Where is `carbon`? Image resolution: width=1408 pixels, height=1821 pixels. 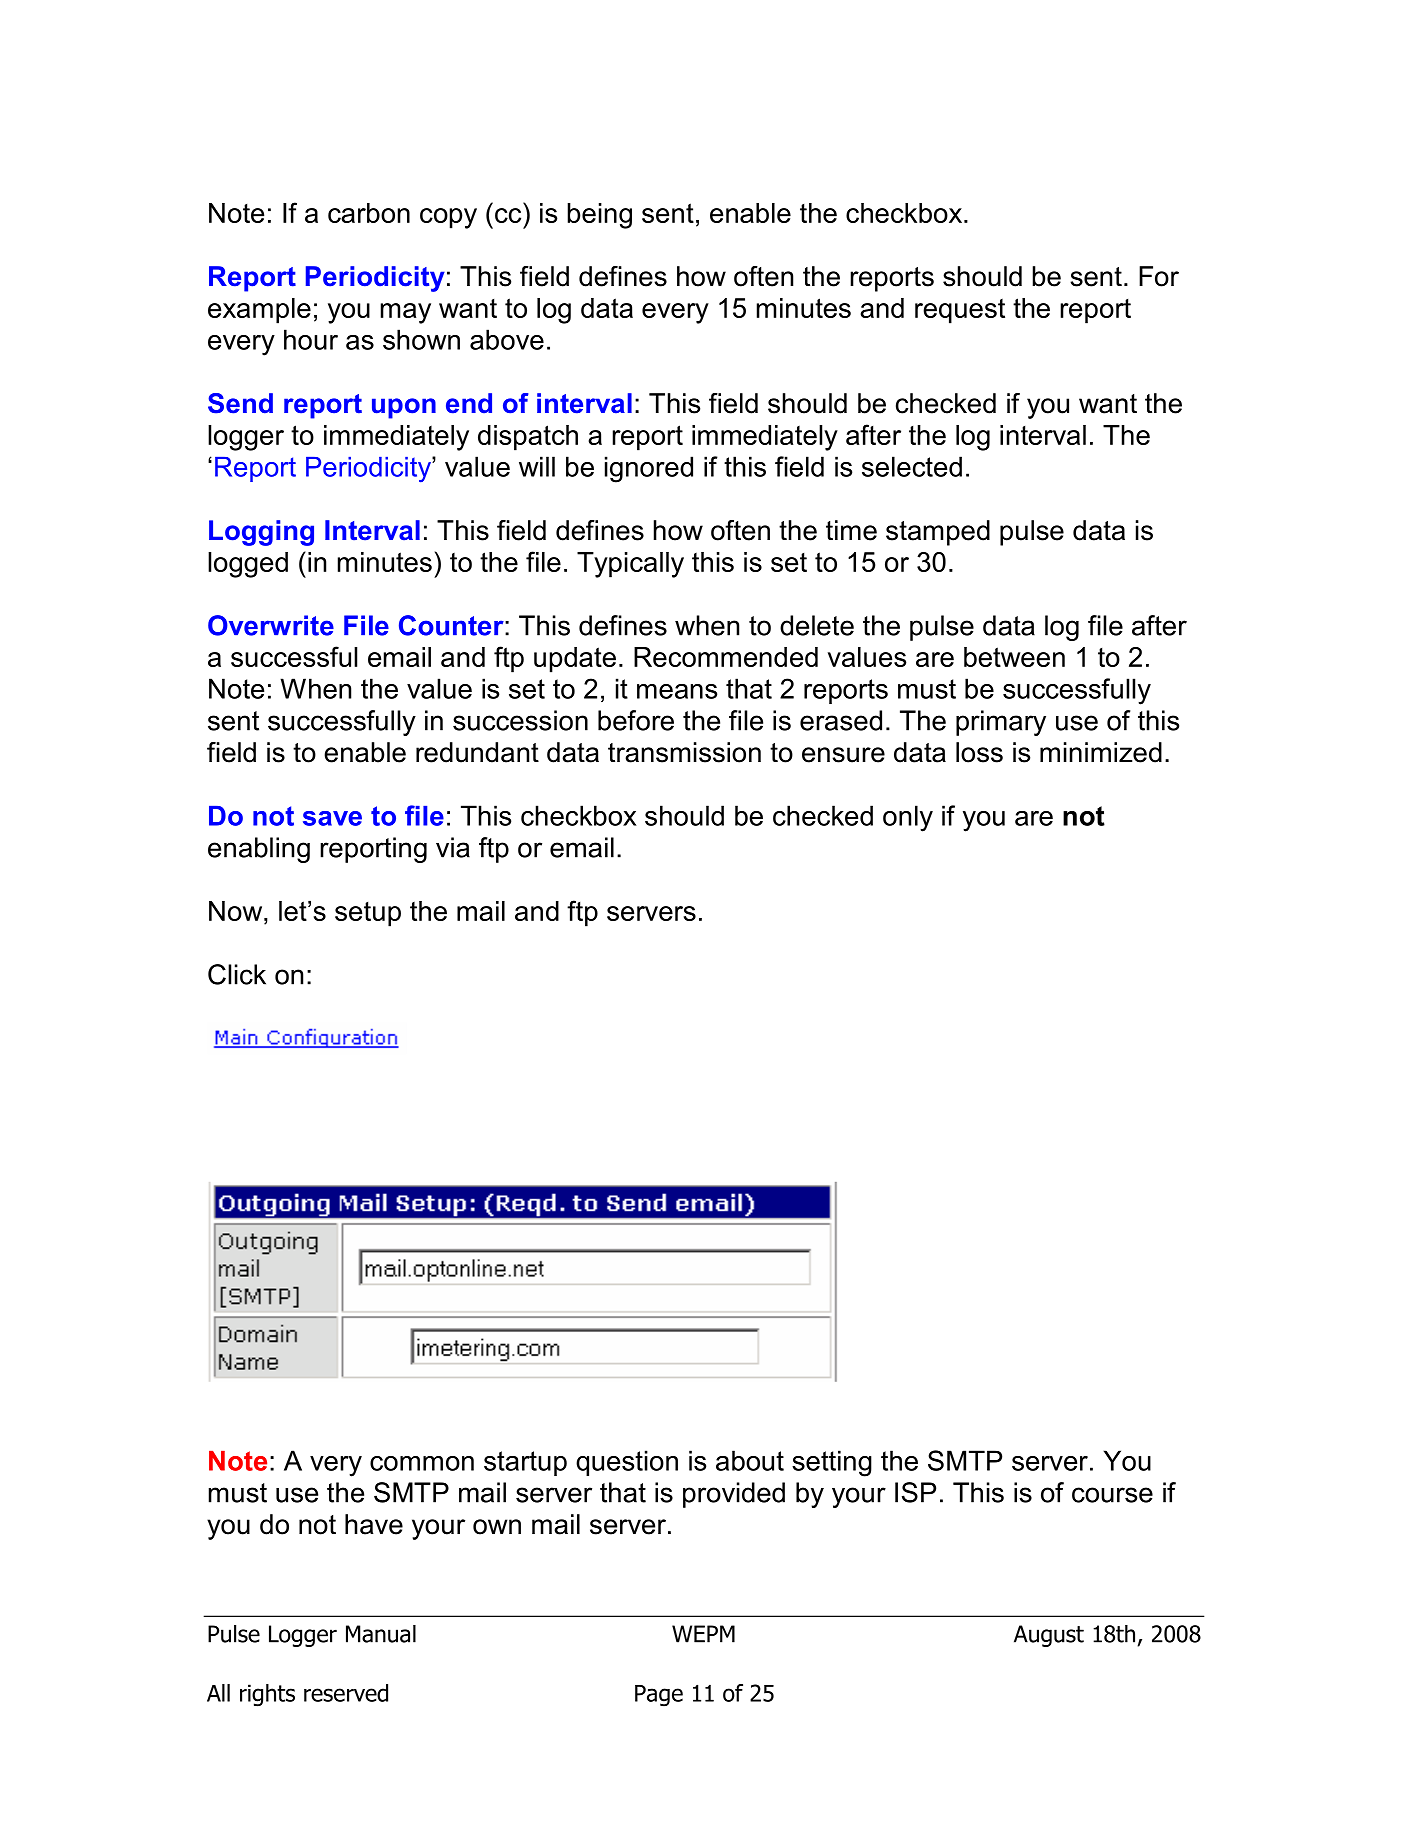 carbon is located at coordinates (369, 213).
